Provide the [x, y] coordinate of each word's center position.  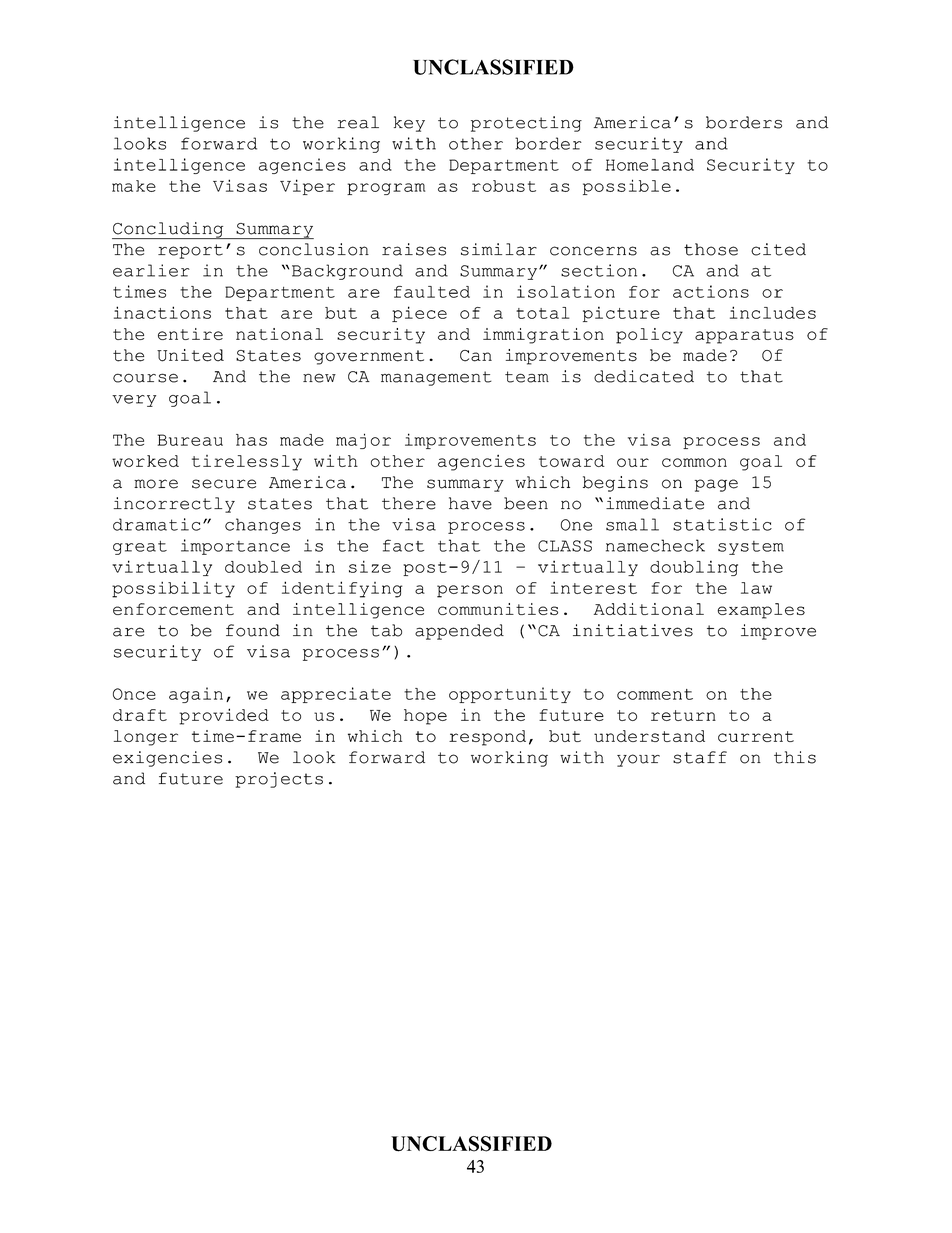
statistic [722, 524]
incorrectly [174, 505]
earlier [151, 270]
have [470, 503]
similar [499, 249]
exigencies [167, 759]
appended [459, 632]
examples [761, 611]
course [145, 378]
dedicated [644, 376]
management [436, 378]
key [409, 124]
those [711, 249]
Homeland [650, 165]
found [253, 630]
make [134, 186]
